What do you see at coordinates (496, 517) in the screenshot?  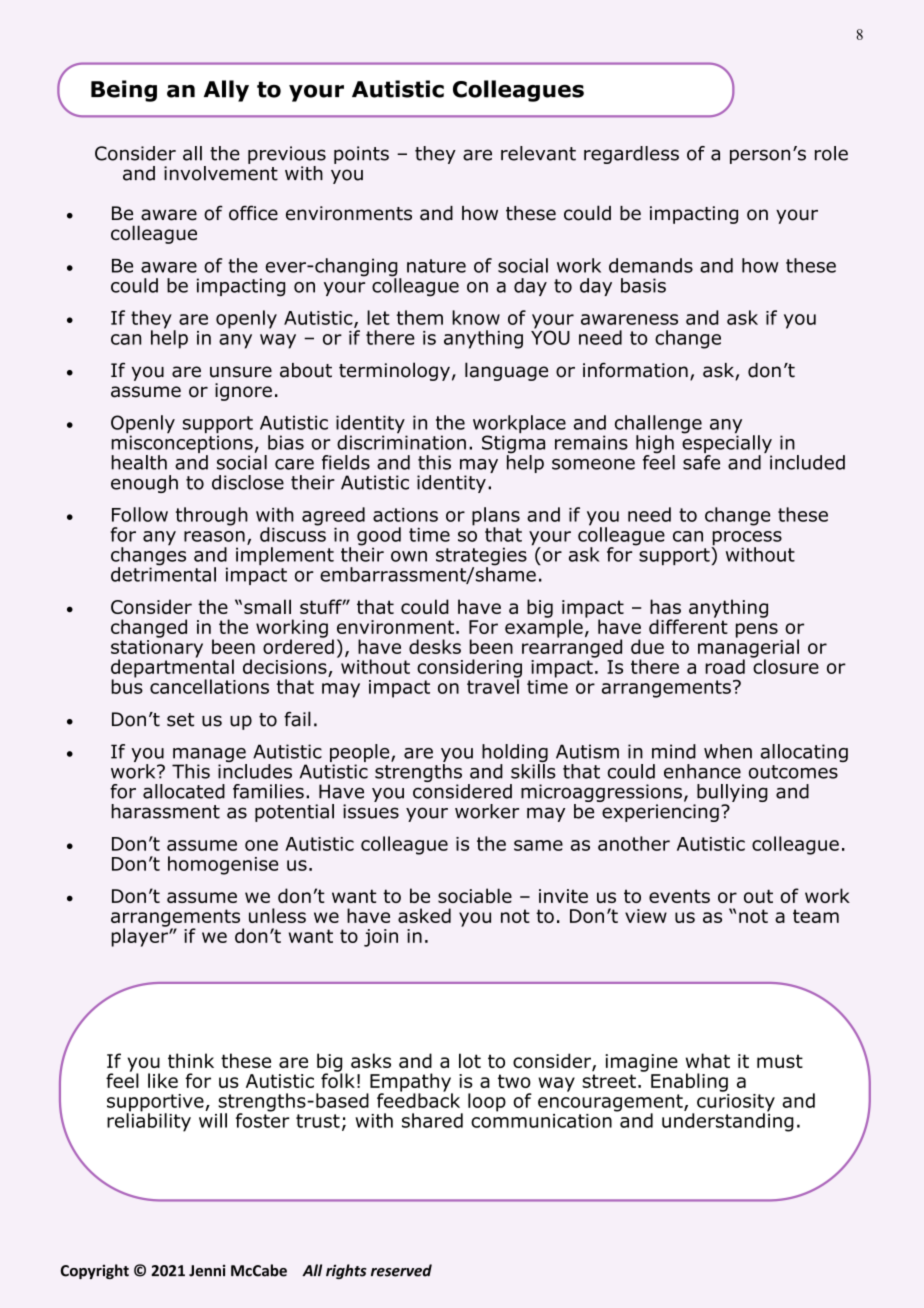 I see `plans` at bounding box center [496, 517].
